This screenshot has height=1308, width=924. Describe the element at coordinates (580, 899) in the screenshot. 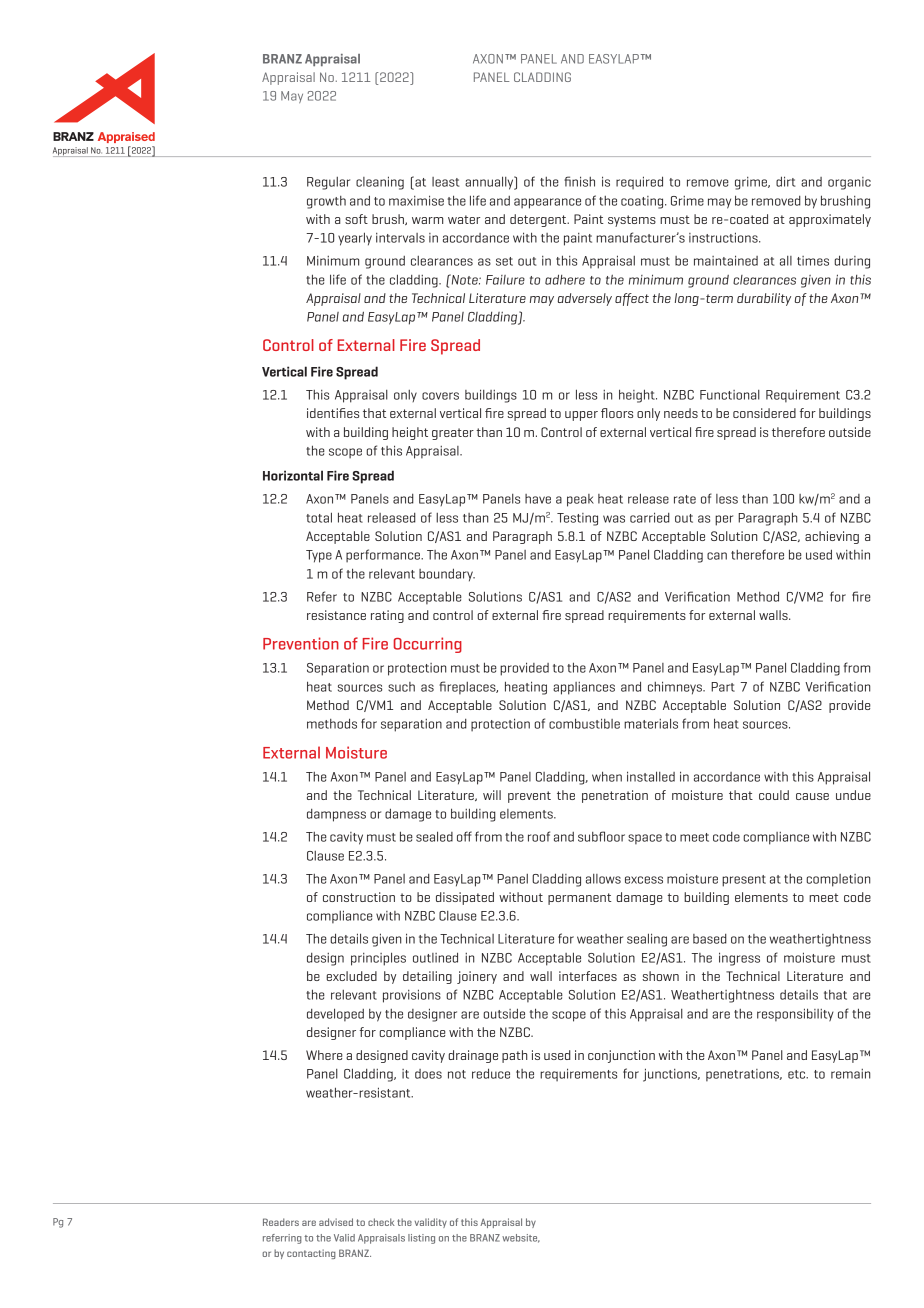

I see `permanent` at that location.
